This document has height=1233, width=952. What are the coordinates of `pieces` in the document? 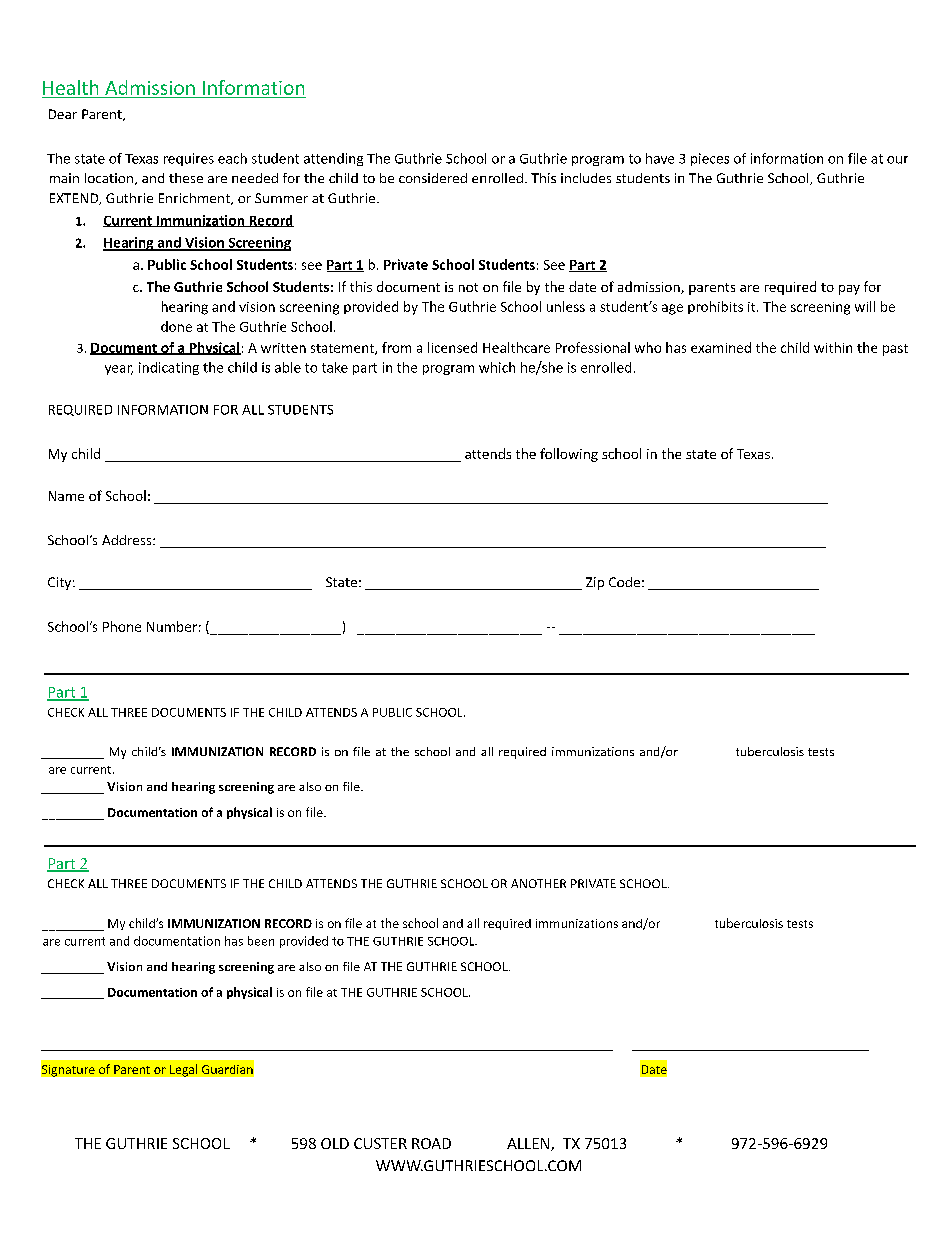 It's located at (710, 159).
